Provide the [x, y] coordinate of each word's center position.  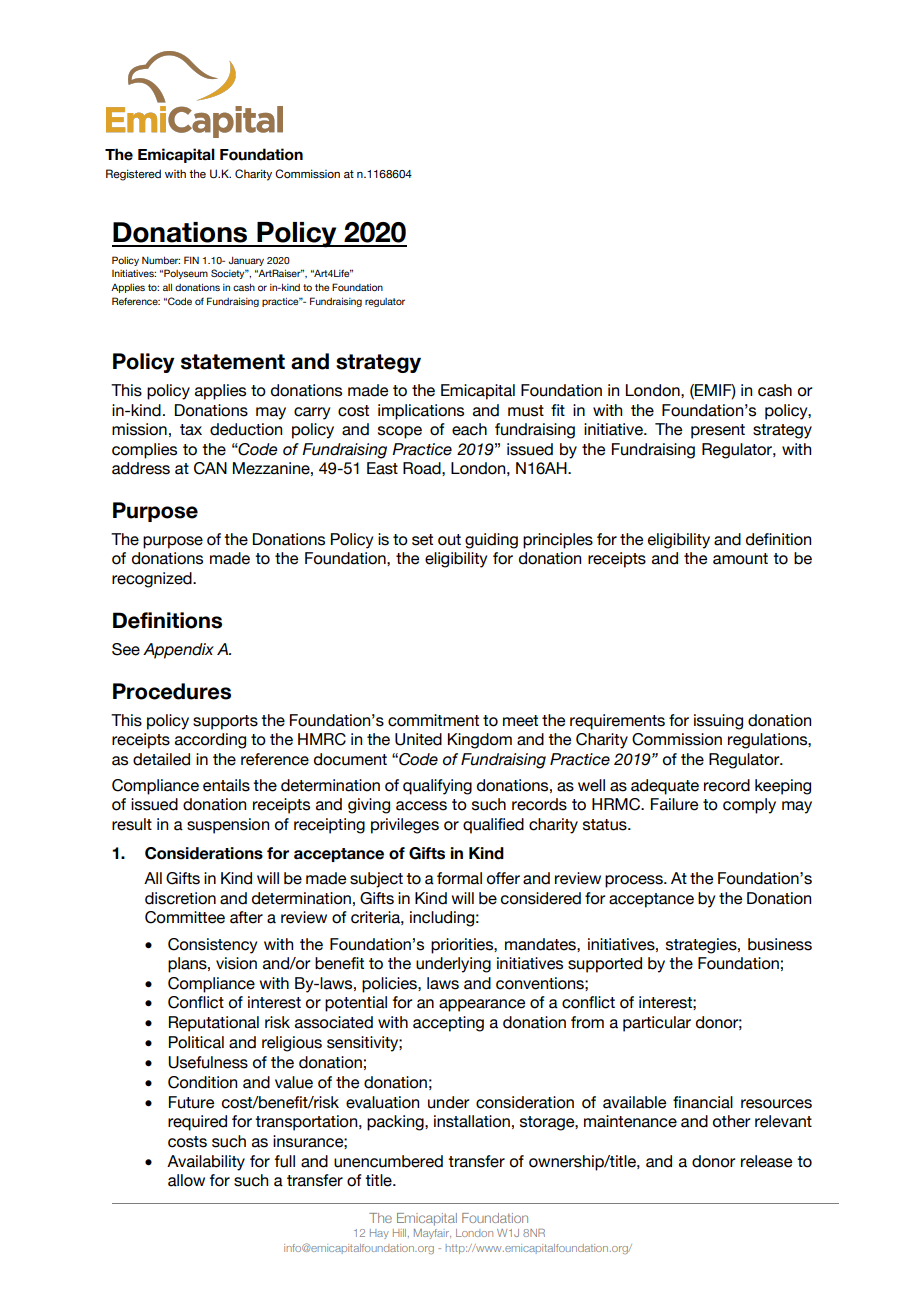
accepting [448, 1024]
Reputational [214, 1024]
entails [226, 785]
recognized [153, 580]
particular [657, 1024]
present [718, 431]
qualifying [437, 787]
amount [740, 559]
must [526, 411]
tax [191, 430]
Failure [674, 804]
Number [161, 260]
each [469, 429]
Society [229, 274]
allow [186, 1180]
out [449, 540]
